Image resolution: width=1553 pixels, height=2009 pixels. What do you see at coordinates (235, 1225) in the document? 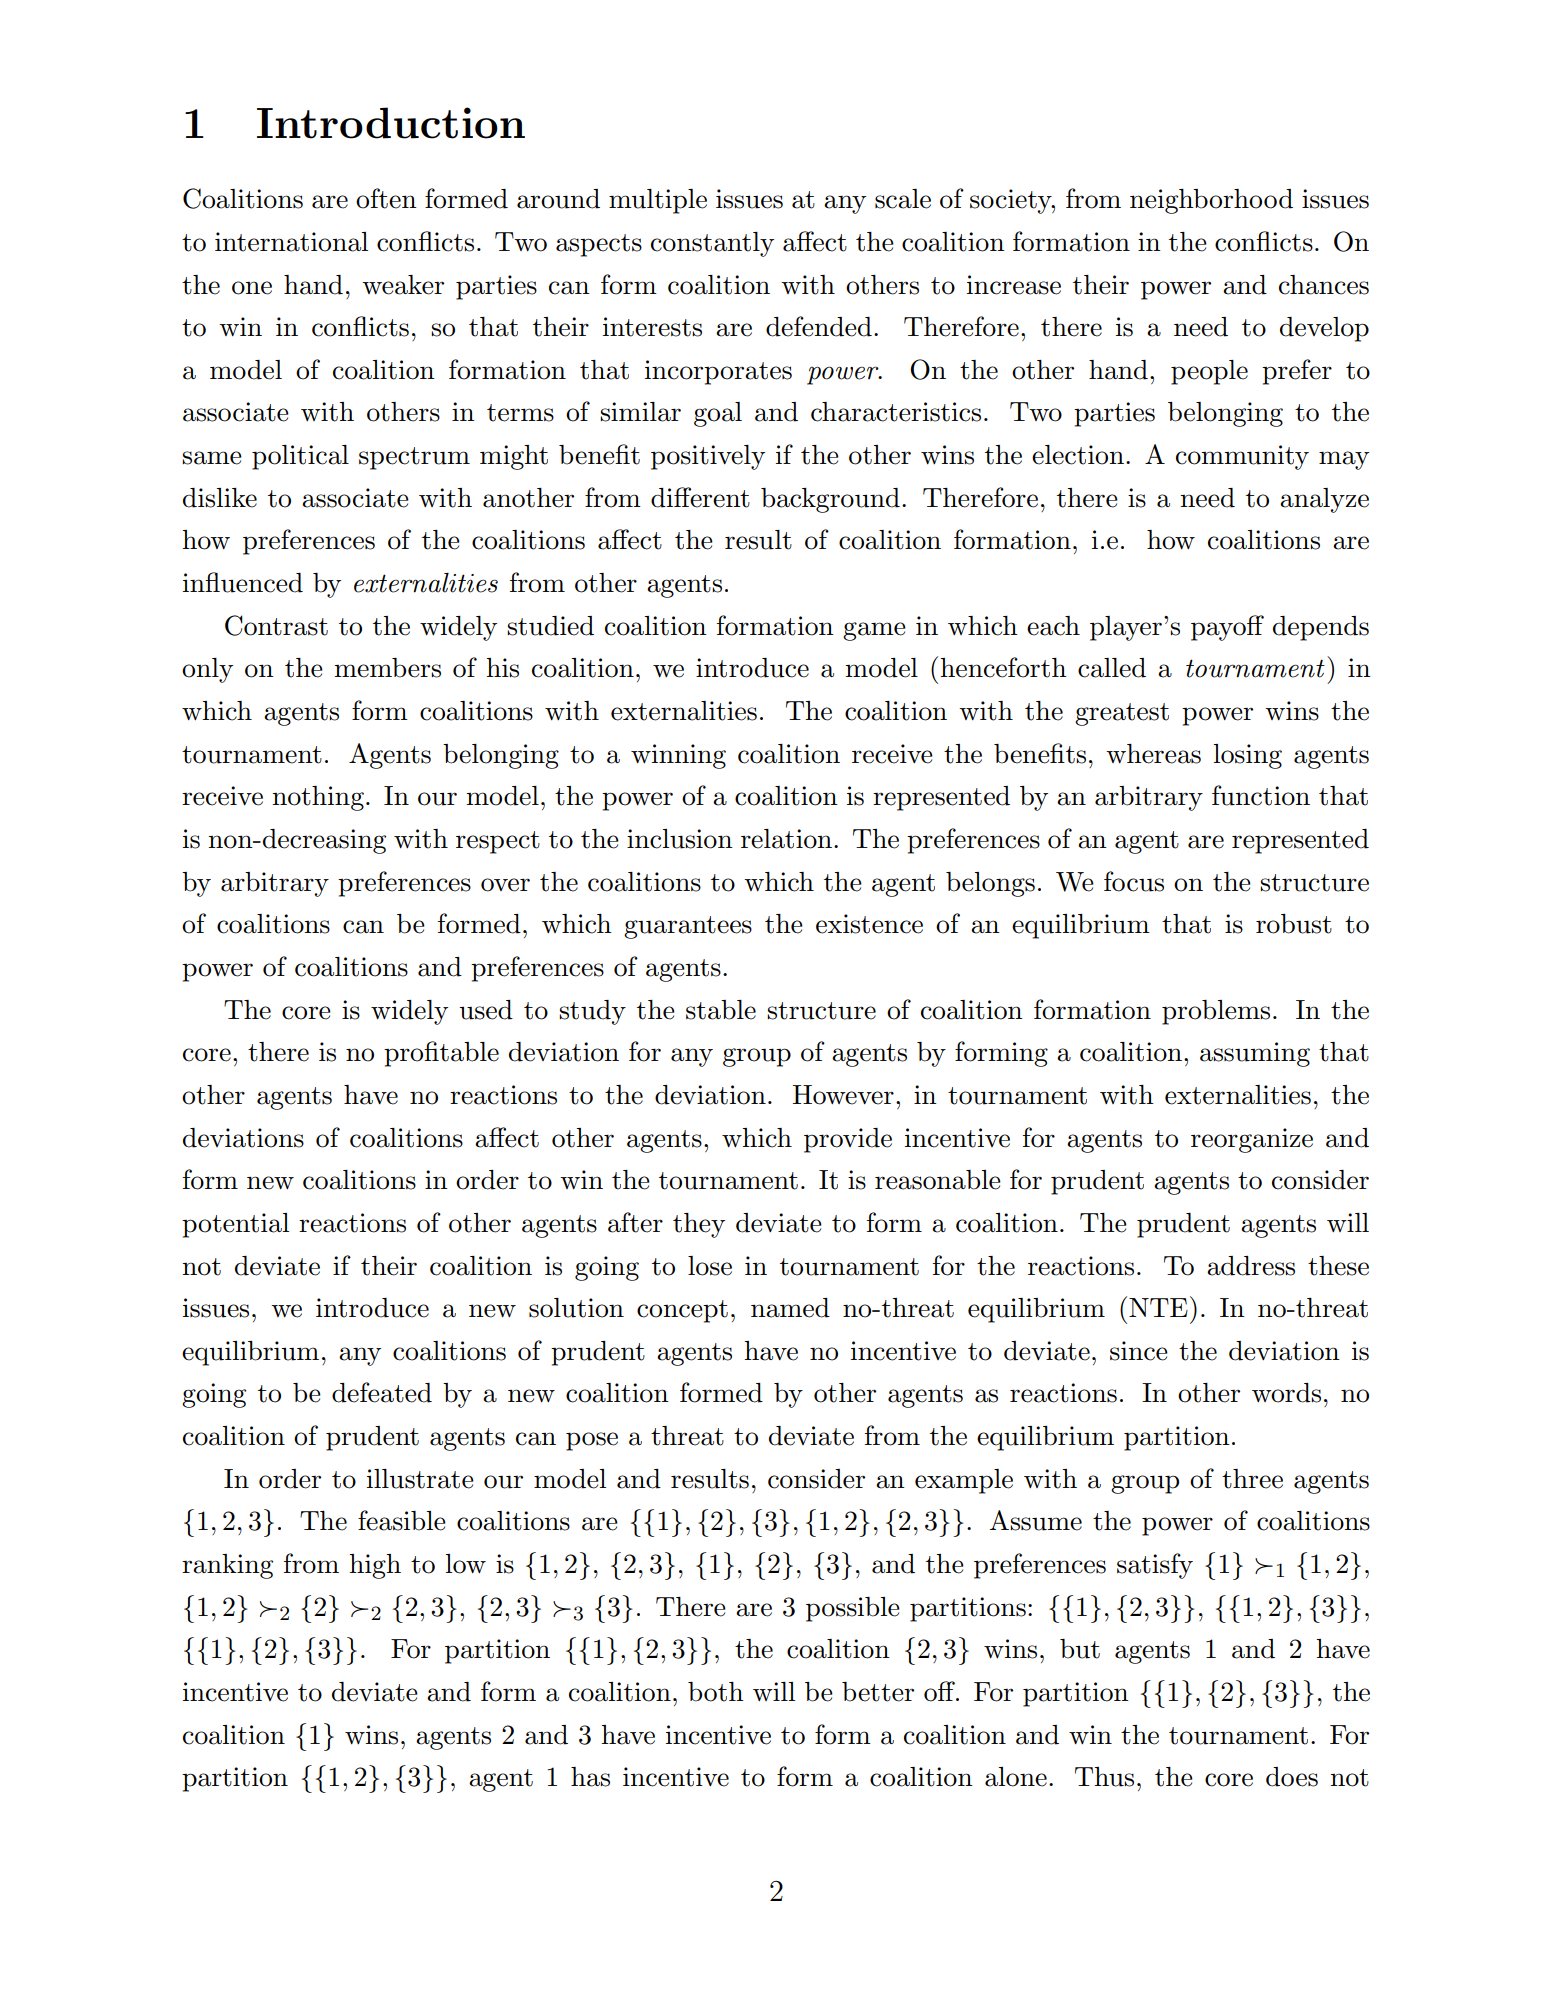
I see `potential` at bounding box center [235, 1225].
